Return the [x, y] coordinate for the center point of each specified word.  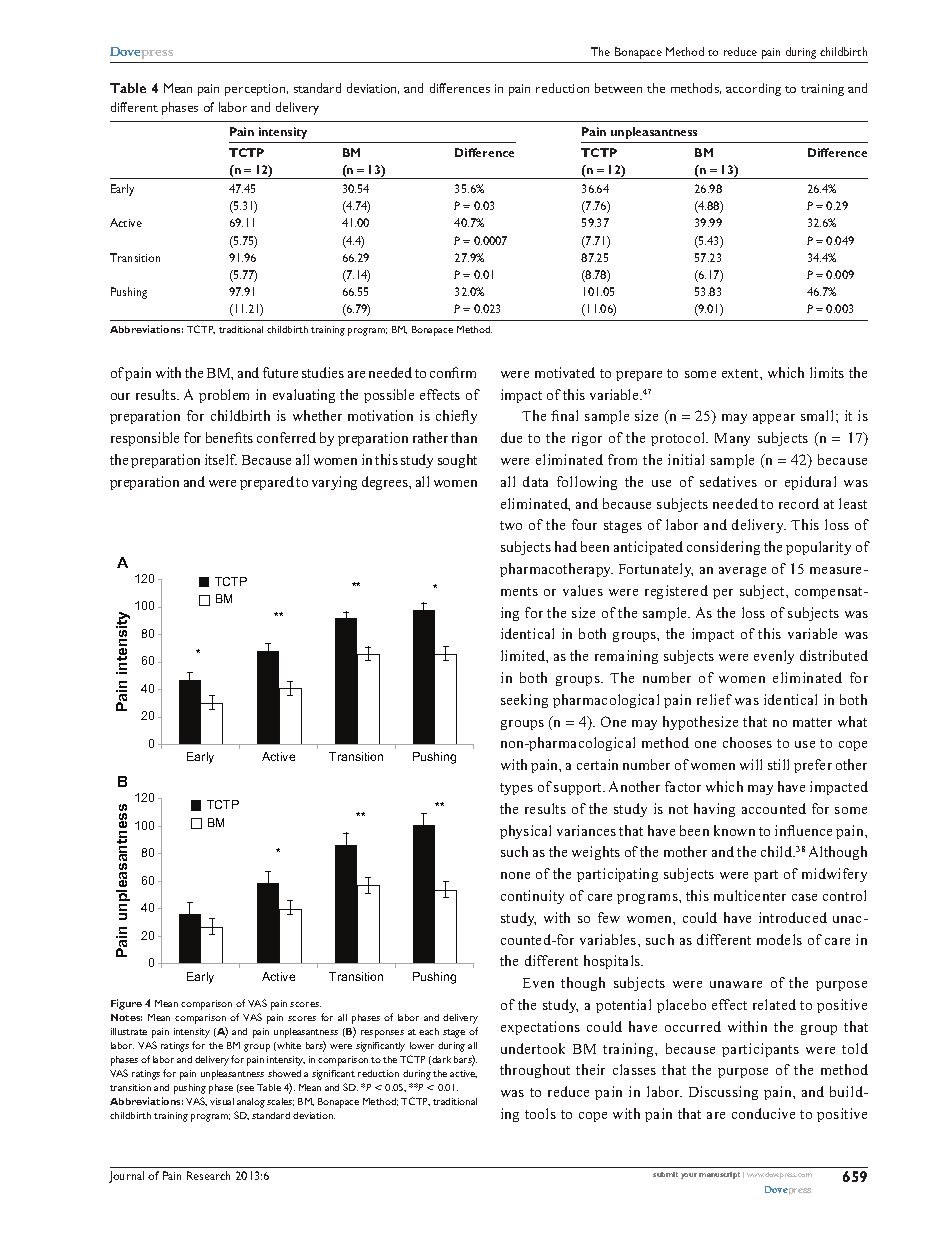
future [280, 372]
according [753, 89]
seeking [524, 701]
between [618, 88]
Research [208, 1175]
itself [221, 459]
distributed [834, 655]
